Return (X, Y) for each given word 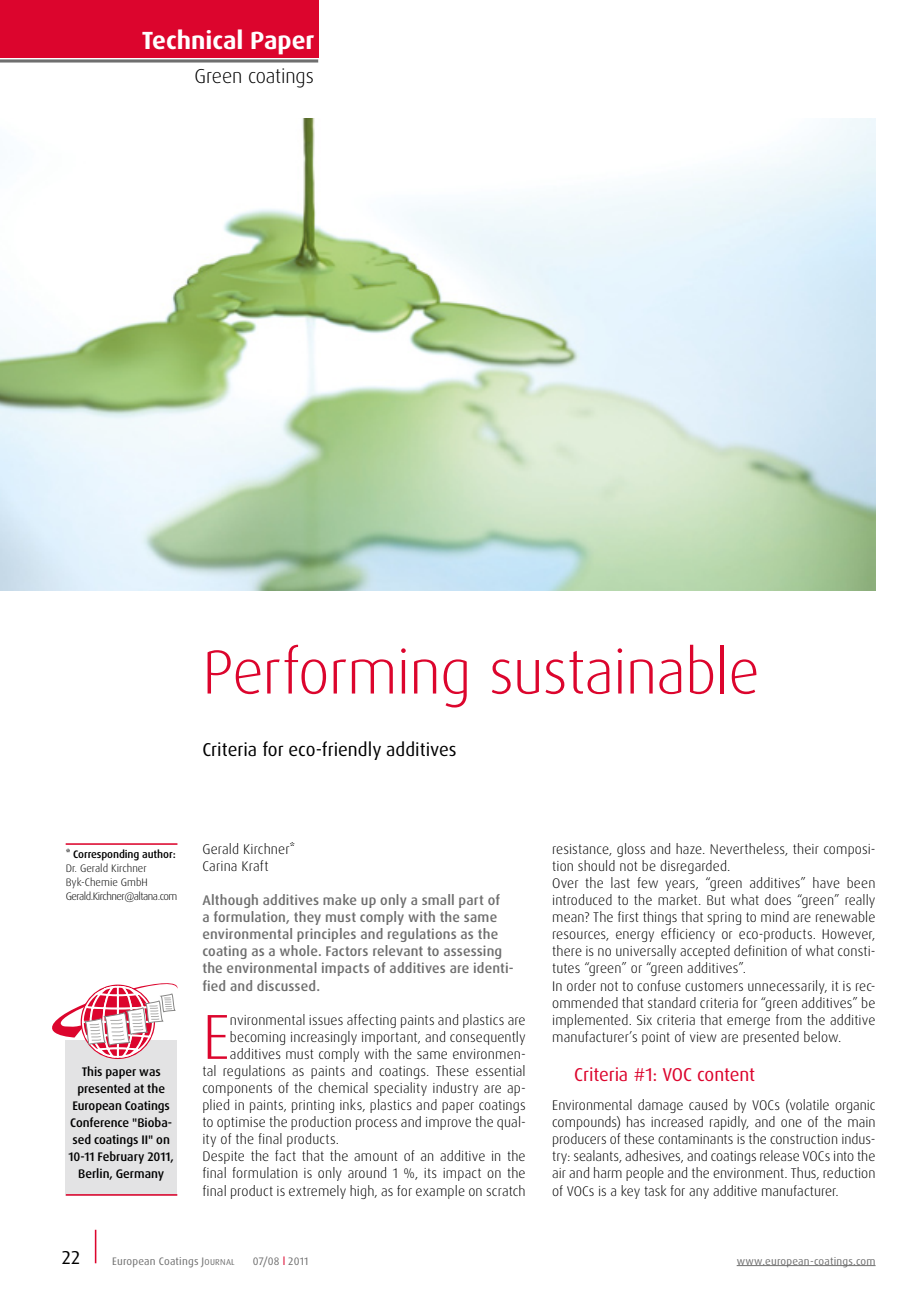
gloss (631, 850)
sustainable (624, 669)
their (806, 848)
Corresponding (106, 855)
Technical (192, 39)
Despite (223, 1157)
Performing (337, 676)
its (430, 1173)
